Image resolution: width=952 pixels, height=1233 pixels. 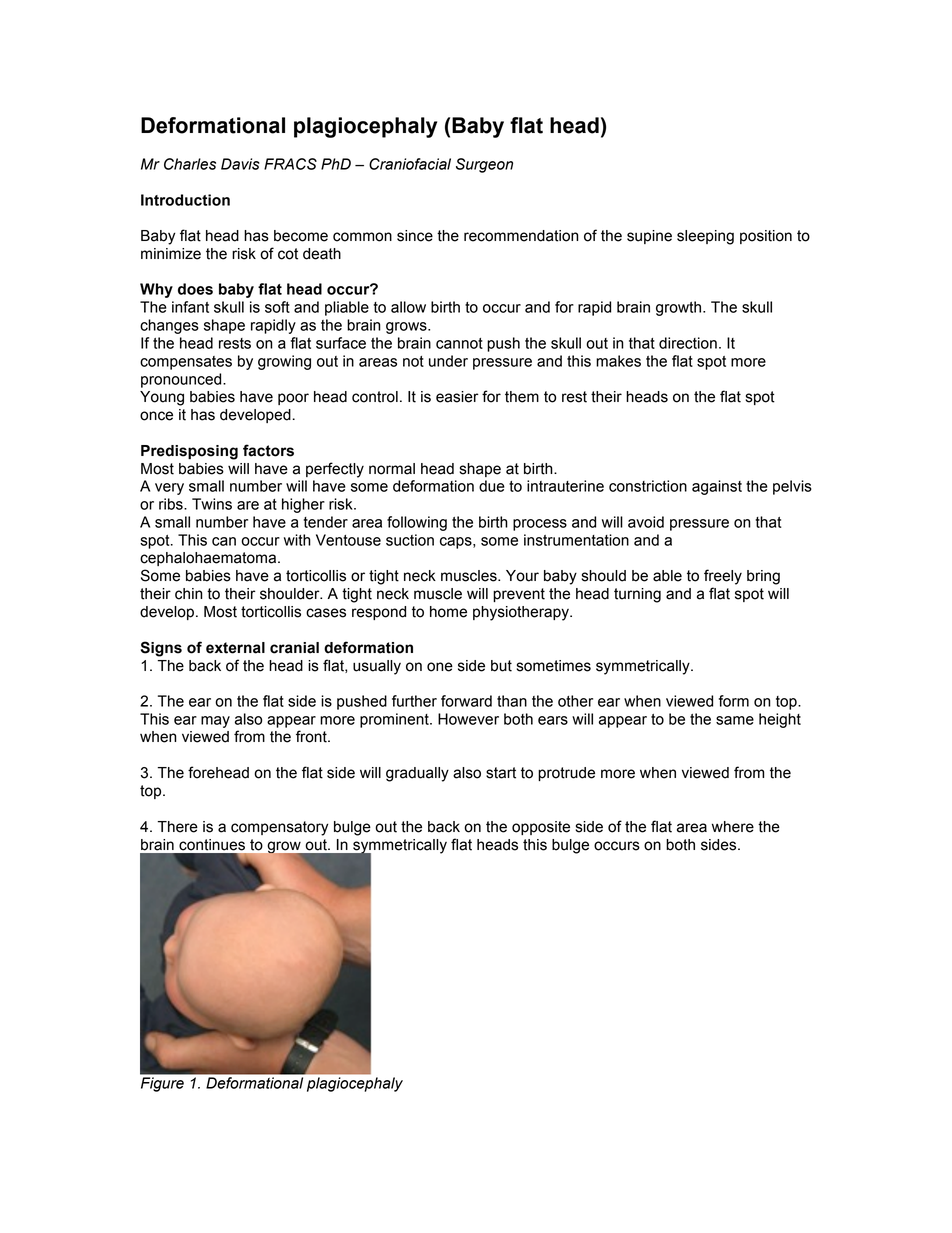 What do you see at coordinates (212, 504) in the page?
I see `Twins` at bounding box center [212, 504].
